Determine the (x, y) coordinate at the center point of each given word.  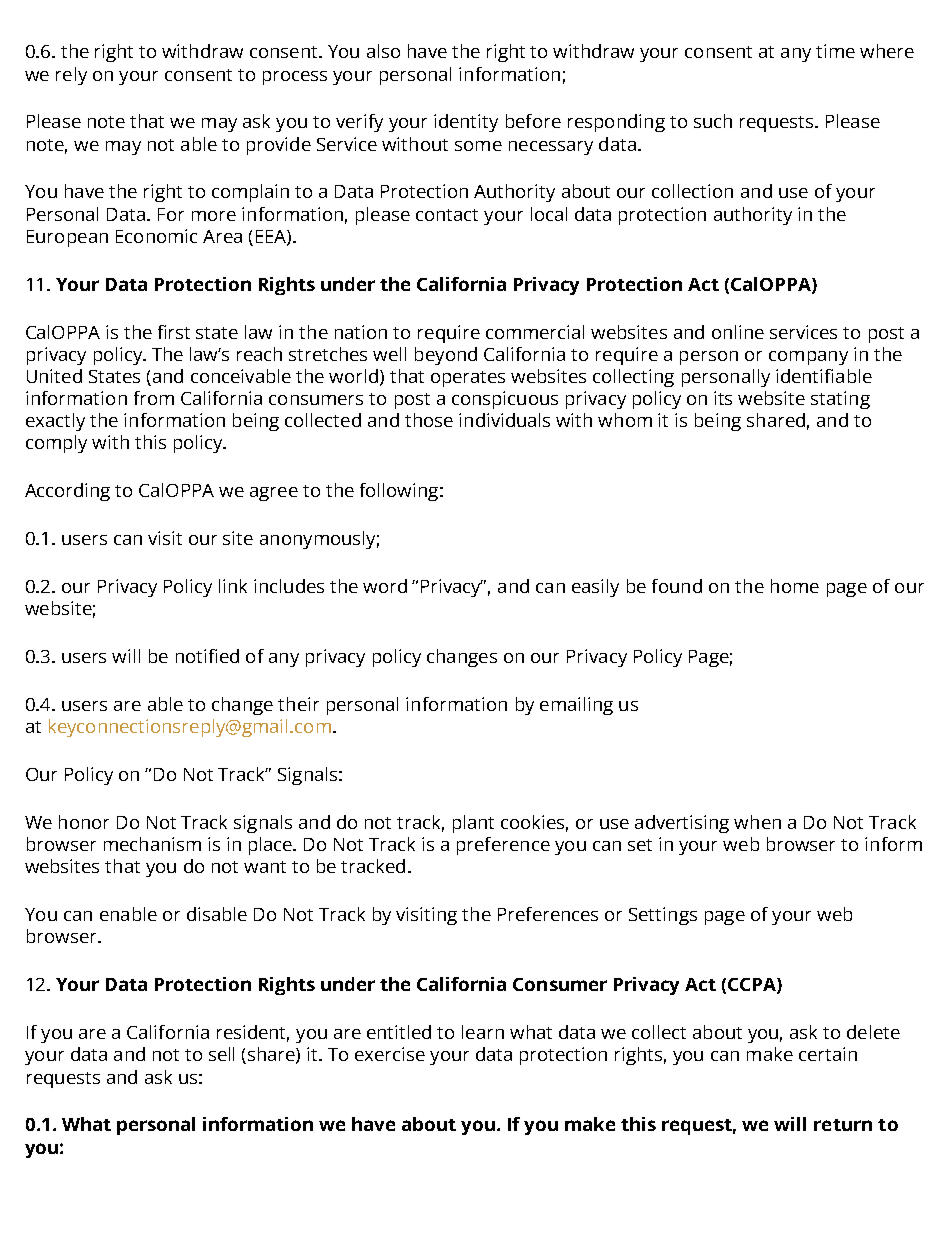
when (757, 822)
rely (71, 76)
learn (483, 1032)
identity (466, 123)
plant (473, 824)
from (154, 398)
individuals (504, 420)
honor (84, 822)
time (835, 51)
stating (840, 400)
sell (221, 1054)
